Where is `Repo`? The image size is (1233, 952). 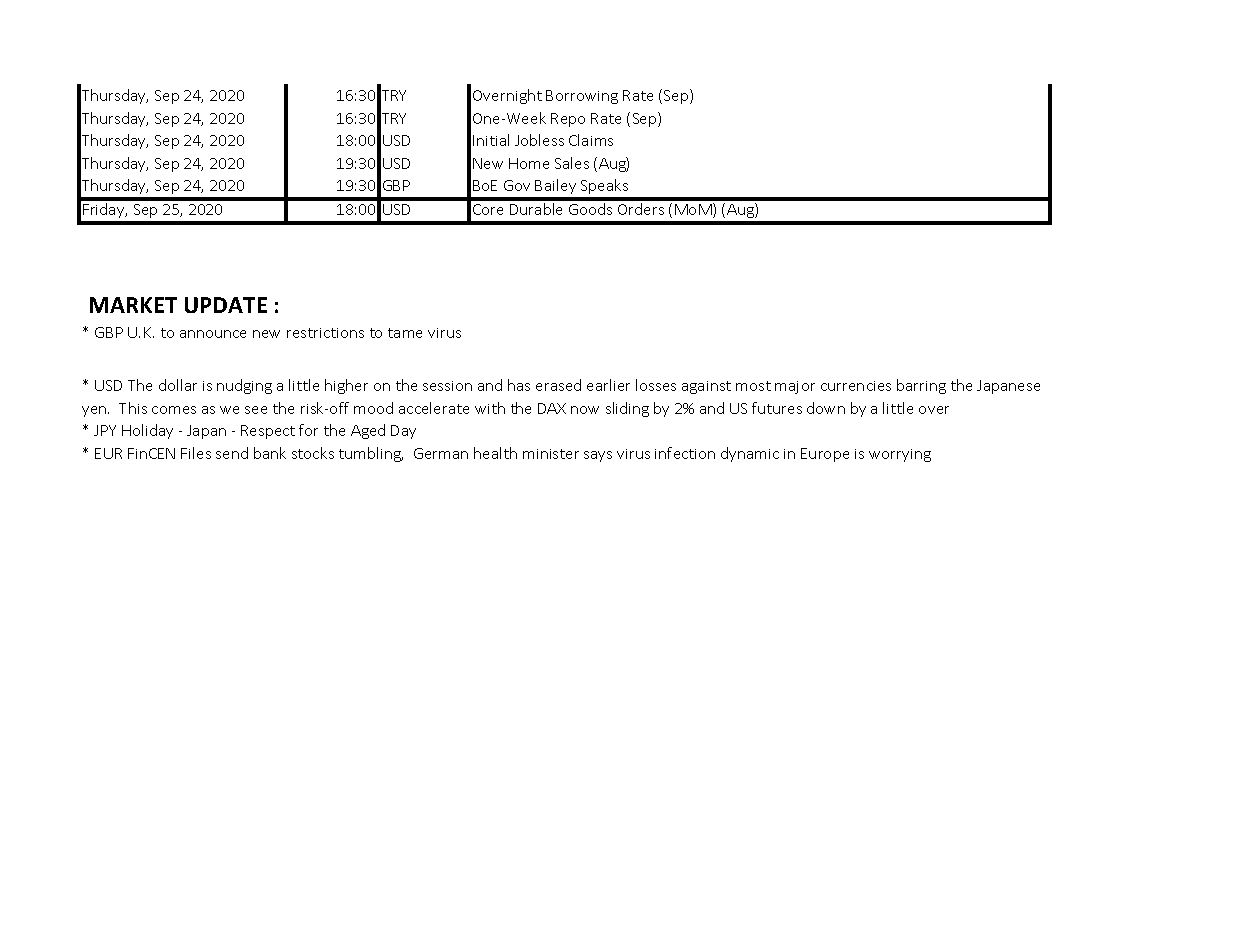 Repo is located at coordinates (568, 120).
